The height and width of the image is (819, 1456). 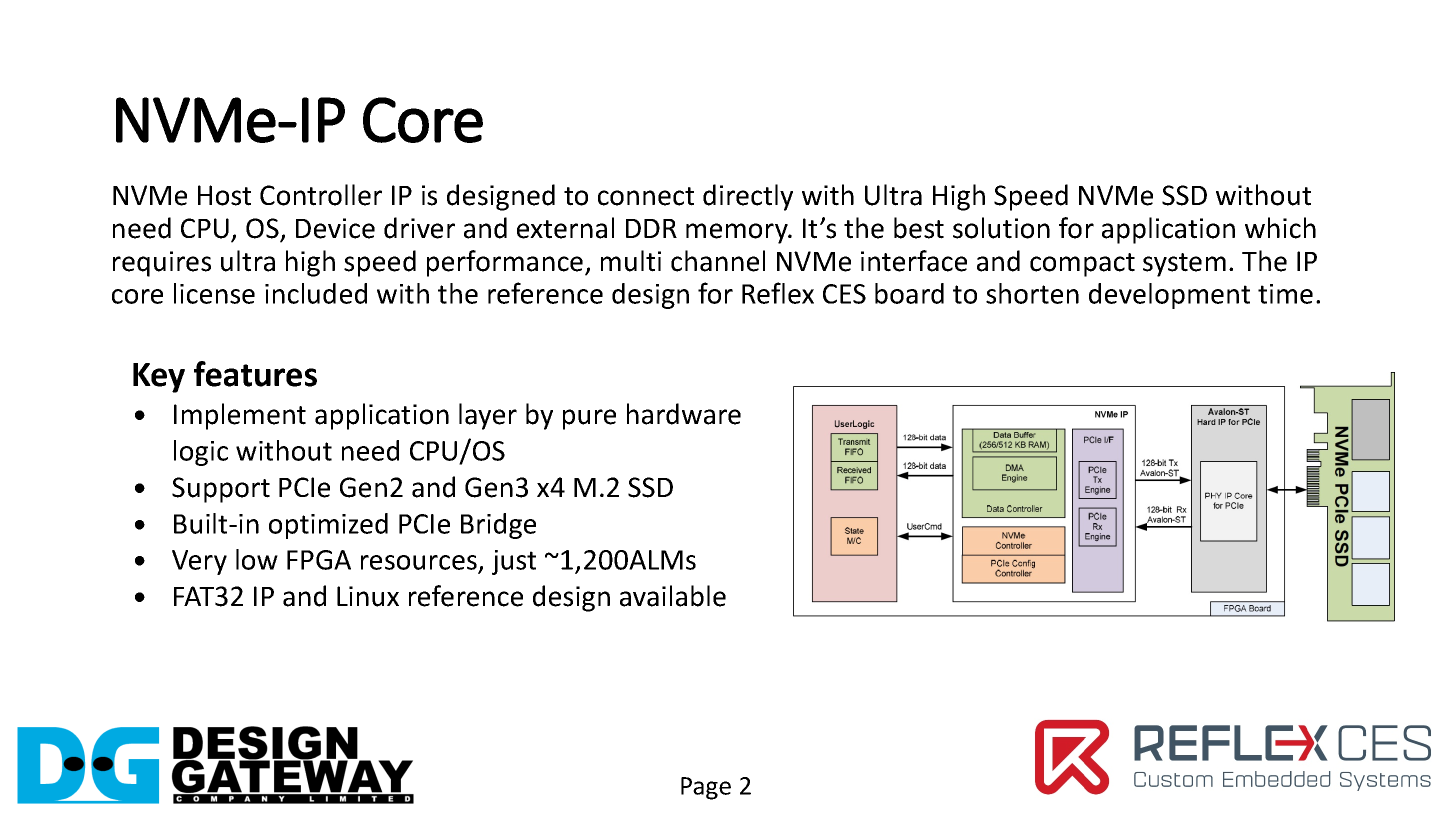 I want to click on directly, so click(x=748, y=197).
